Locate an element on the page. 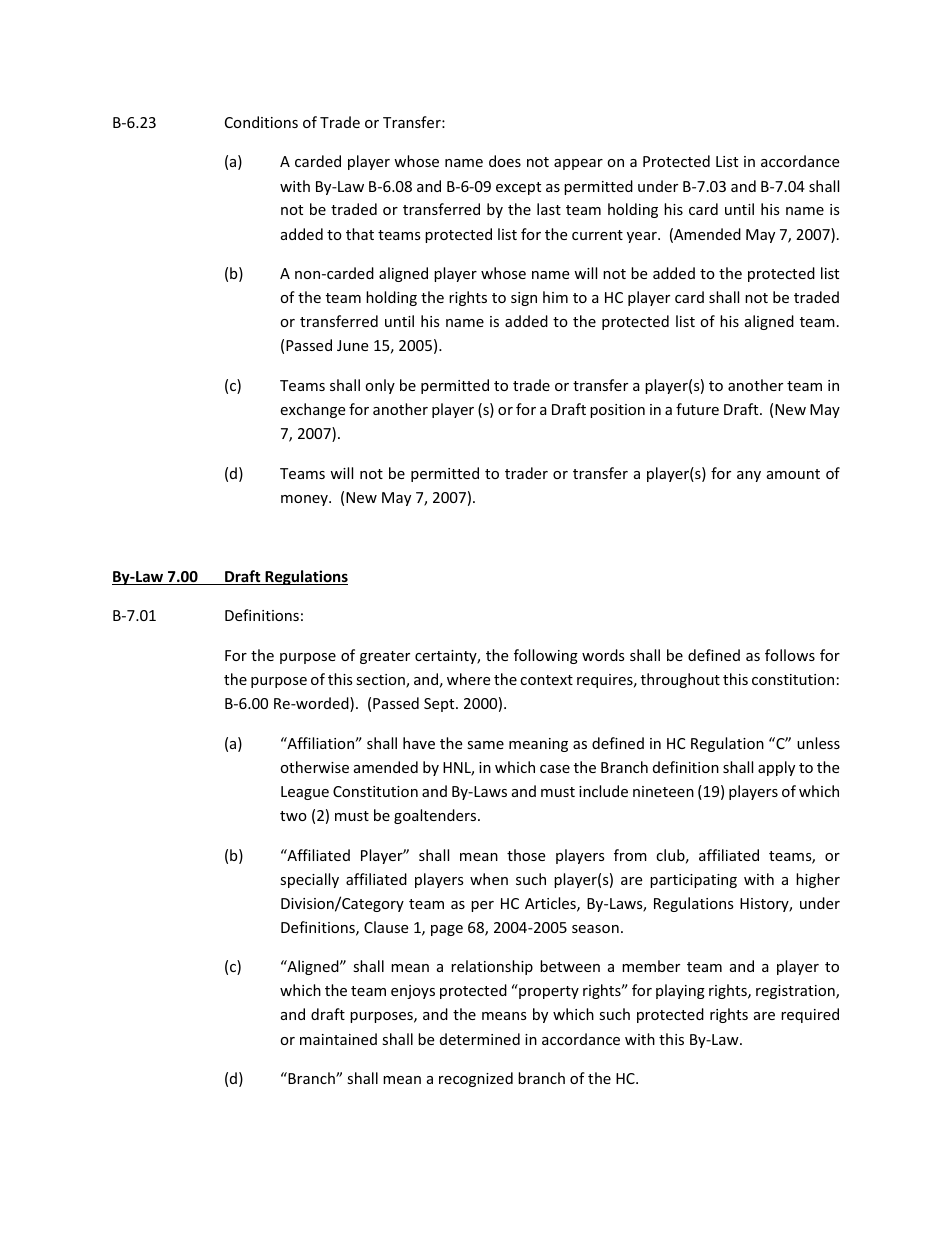 The height and width of the page is (1233, 952). Conditions is located at coordinates (261, 122).
